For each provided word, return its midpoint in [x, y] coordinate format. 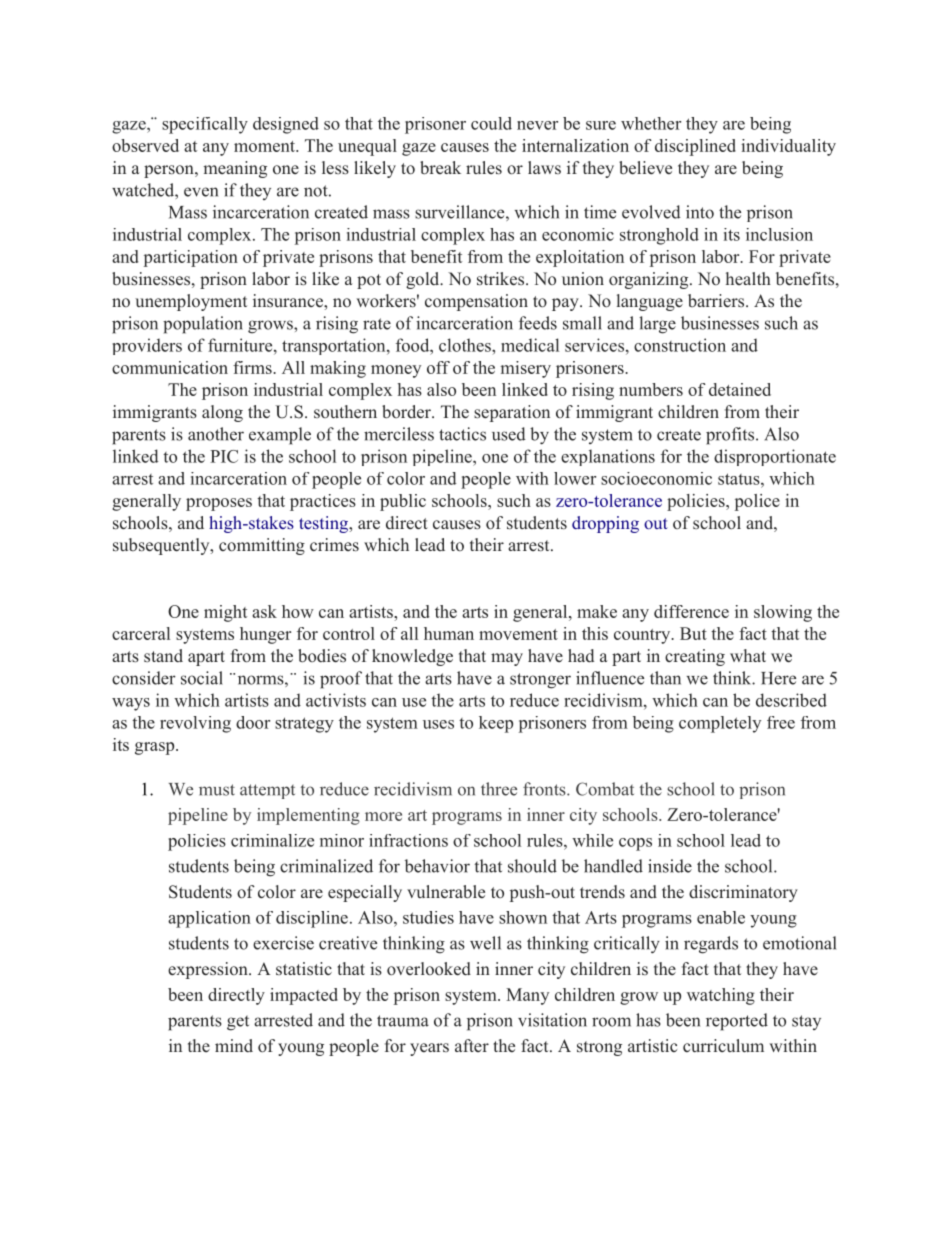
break [440, 168]
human [449, 633]
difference [691, 611]
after [472, 1045]
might [225, 613]
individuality [788, 147]
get [238, 1023]
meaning [235, 169]
